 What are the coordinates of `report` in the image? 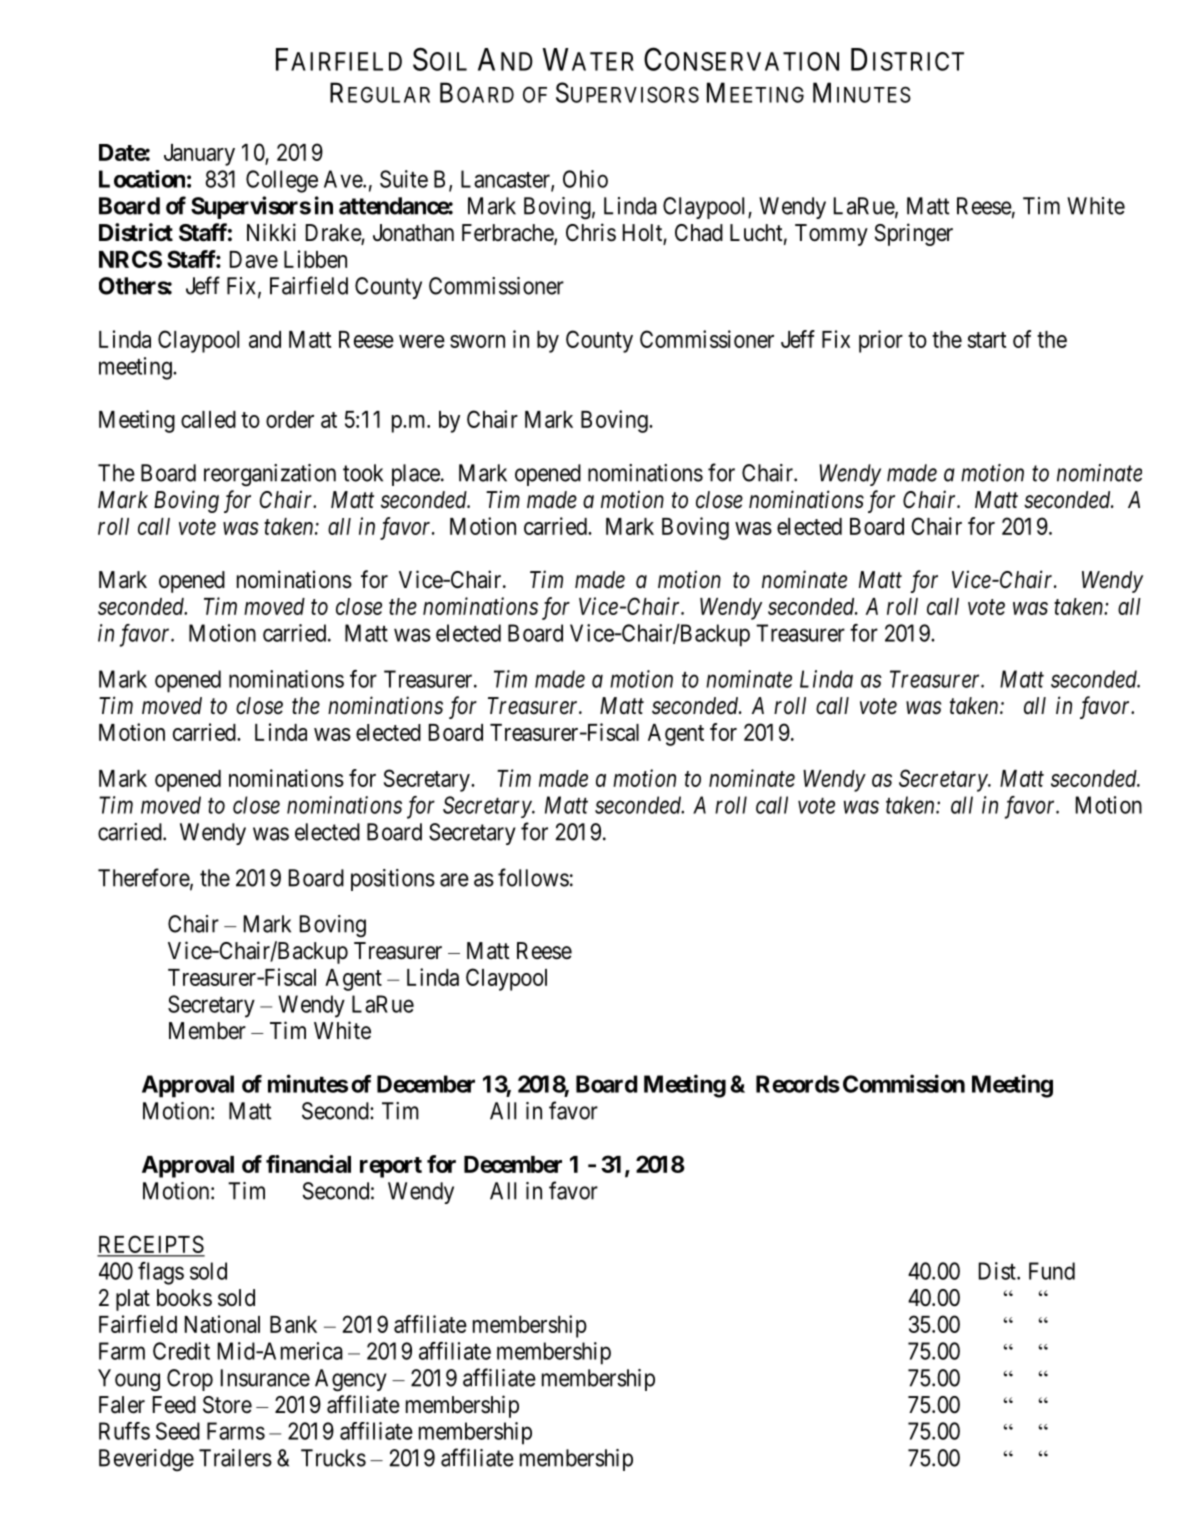 It's located at (391, 1167).
